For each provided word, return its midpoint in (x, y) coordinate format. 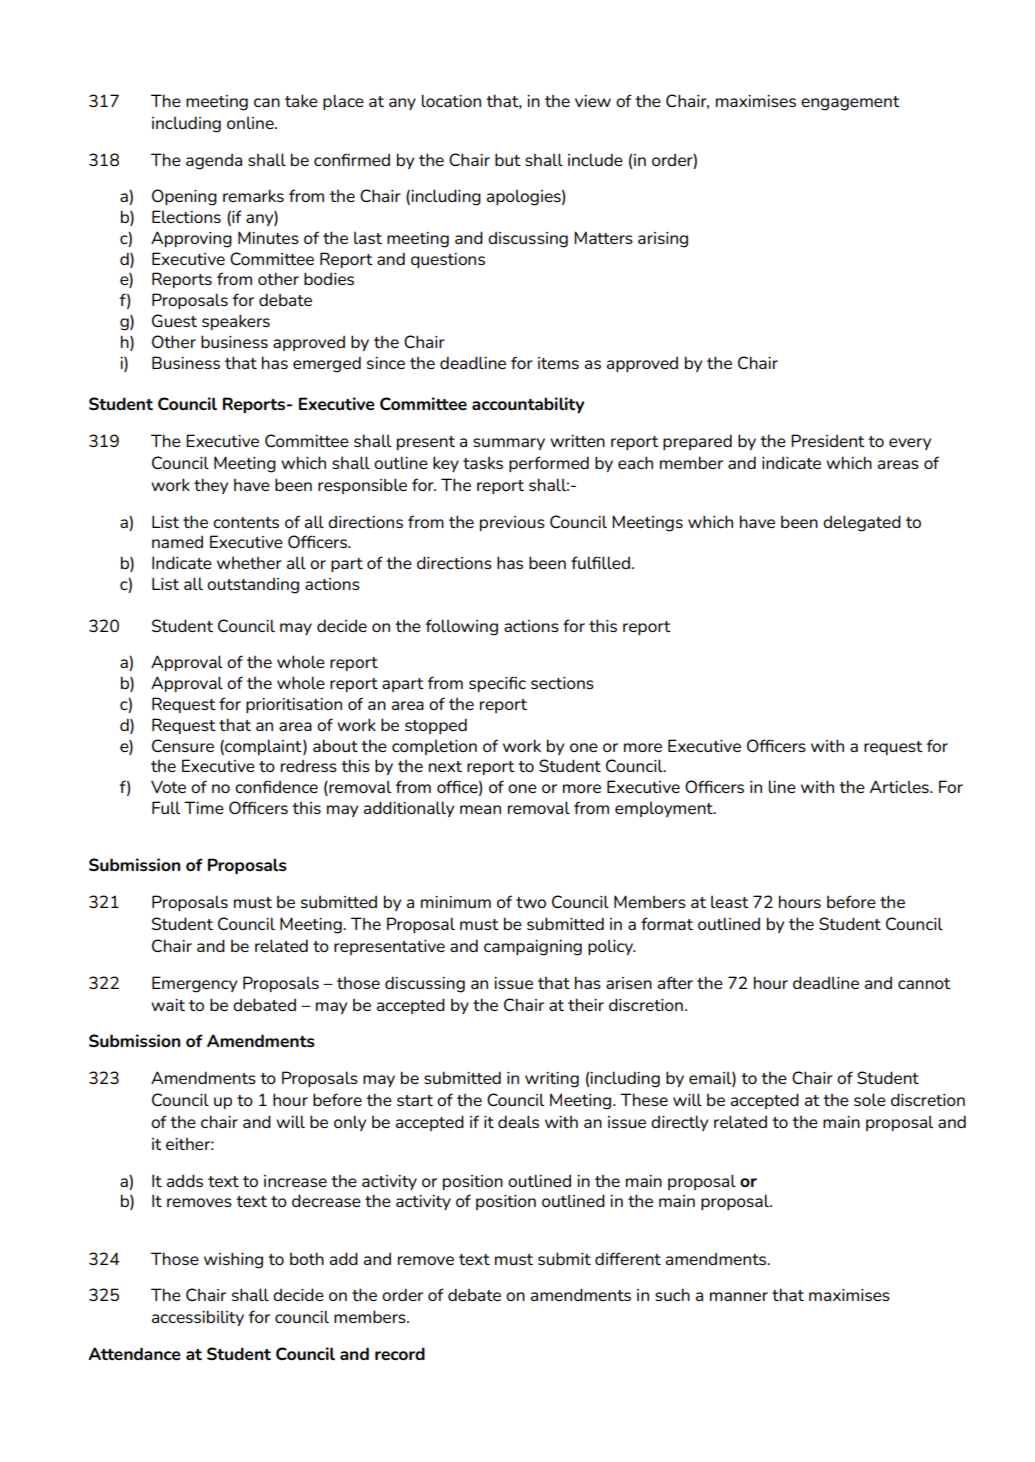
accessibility (198, 1318)
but (508, 159)
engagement (850, 103)
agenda (214, 161)
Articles (900, 786)
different (628, 1258)
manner (739, 1296)
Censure (183, 745)
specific (497, 684)
